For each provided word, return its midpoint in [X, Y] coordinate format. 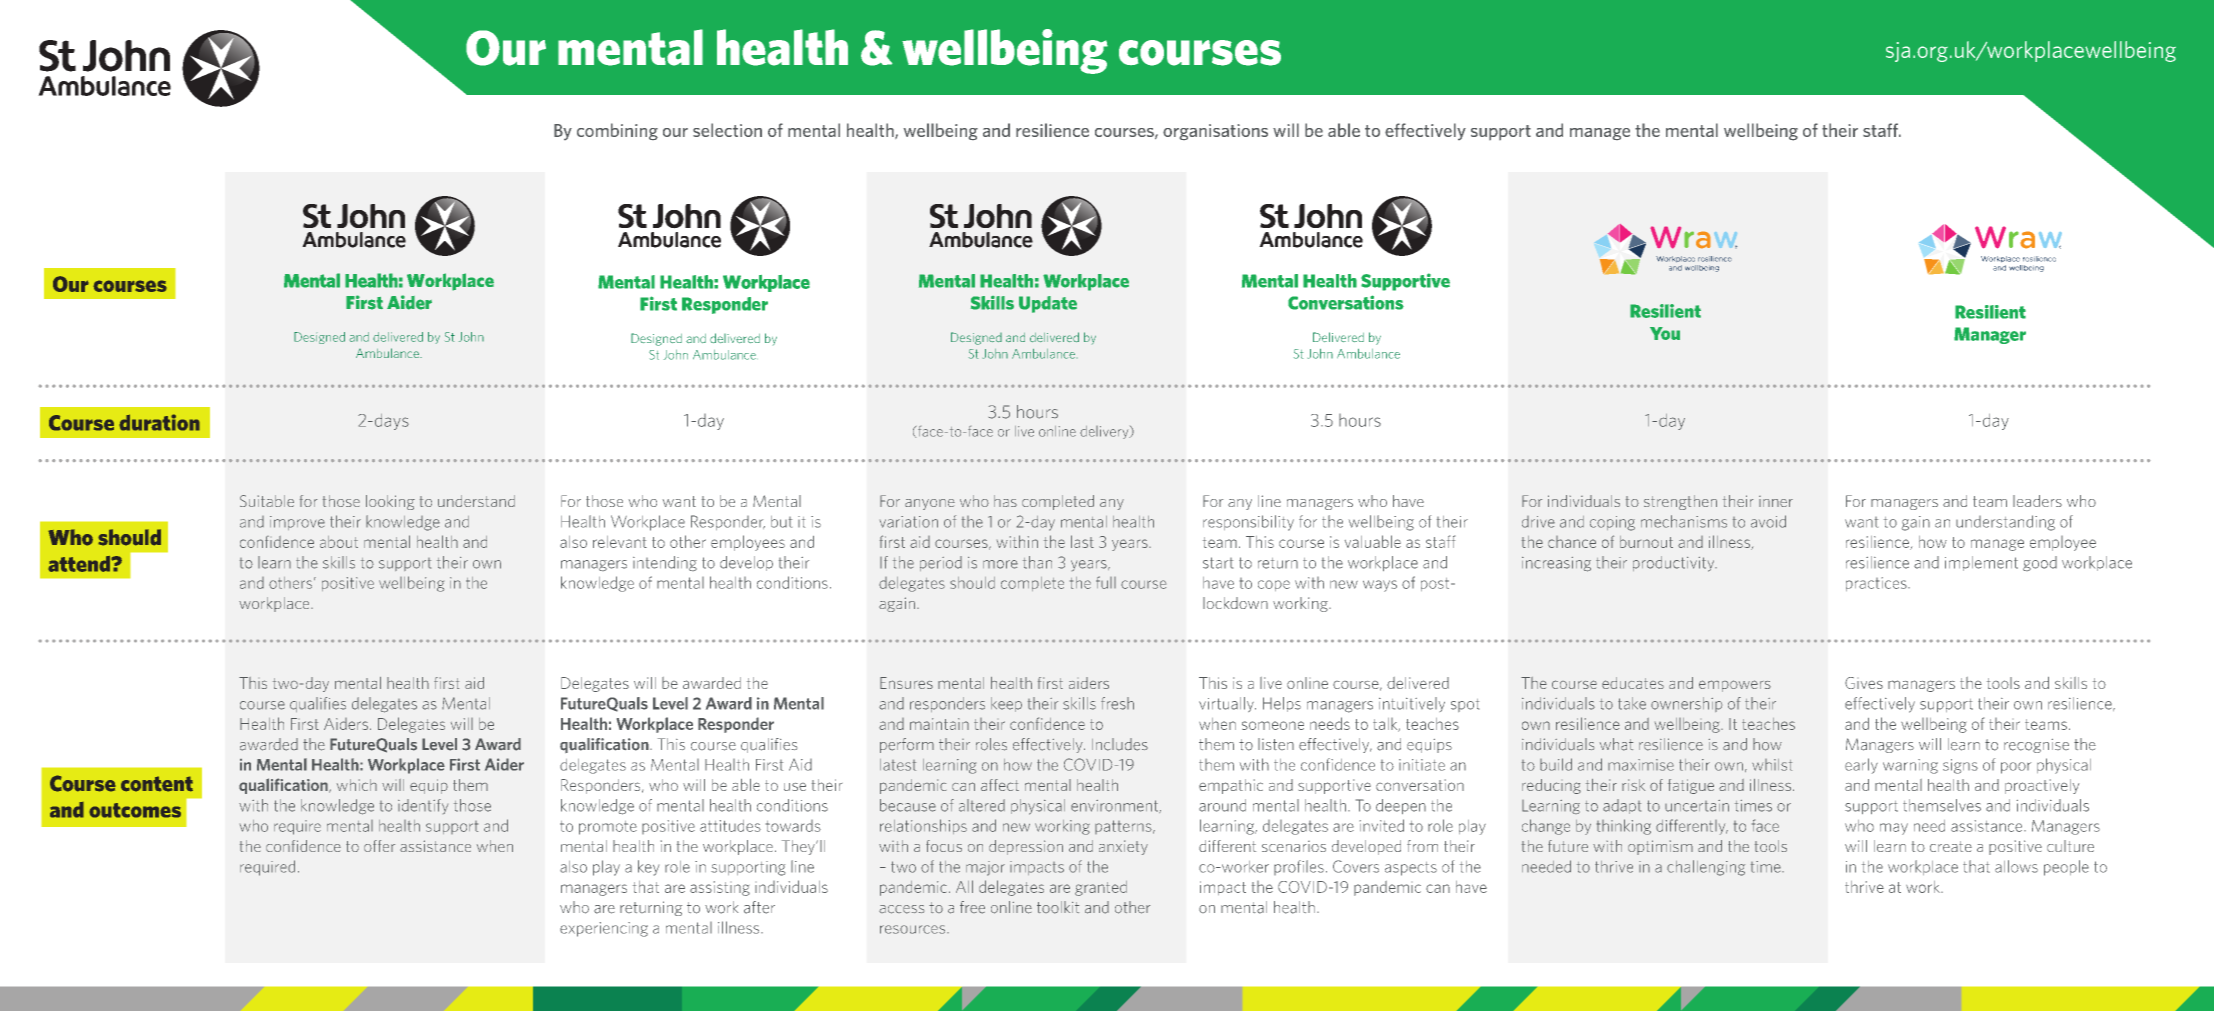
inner [1776, 501]
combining [617, 131]
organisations [1215, 132]
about [339, 542]
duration [159, 422]
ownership [1686, 704]
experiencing [604, 929]
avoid [1768, 521]
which [357, 785]
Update [1048, 304]
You [1665, 333]
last [1082, 541]
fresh [1117, 703]
